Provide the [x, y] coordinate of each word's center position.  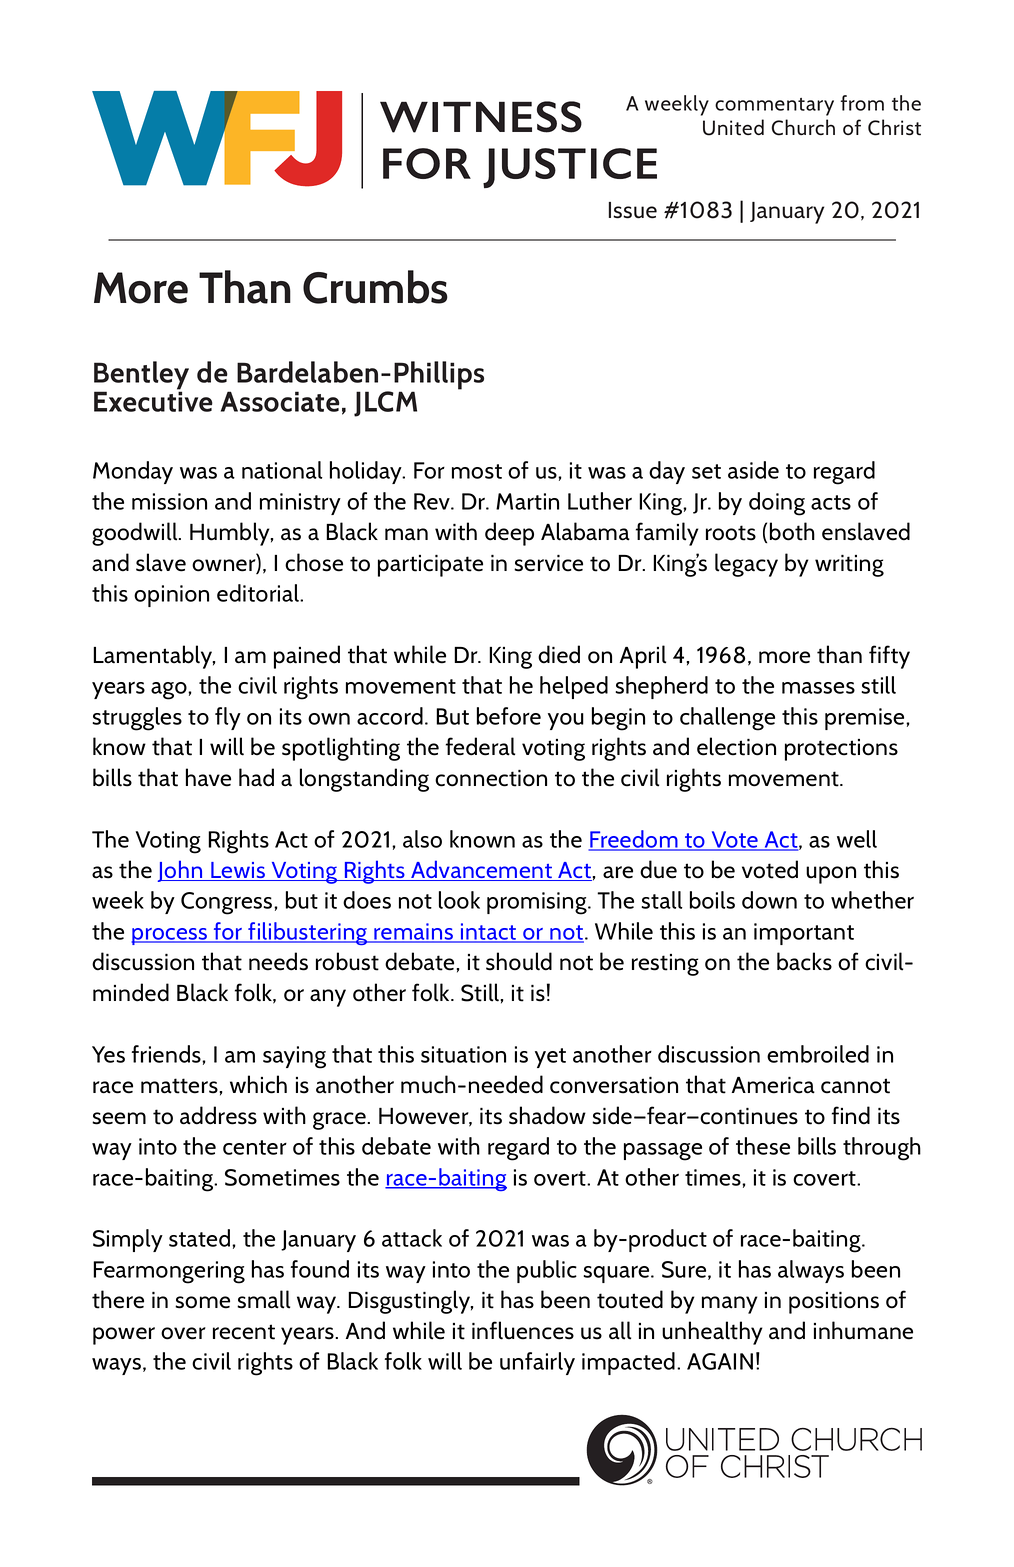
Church [803, 127]
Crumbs [375, 287]
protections [841, 750]
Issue [633, 210]
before [509, 716]
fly [228, 718]
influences [523, 1330]
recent [244, 1332]
